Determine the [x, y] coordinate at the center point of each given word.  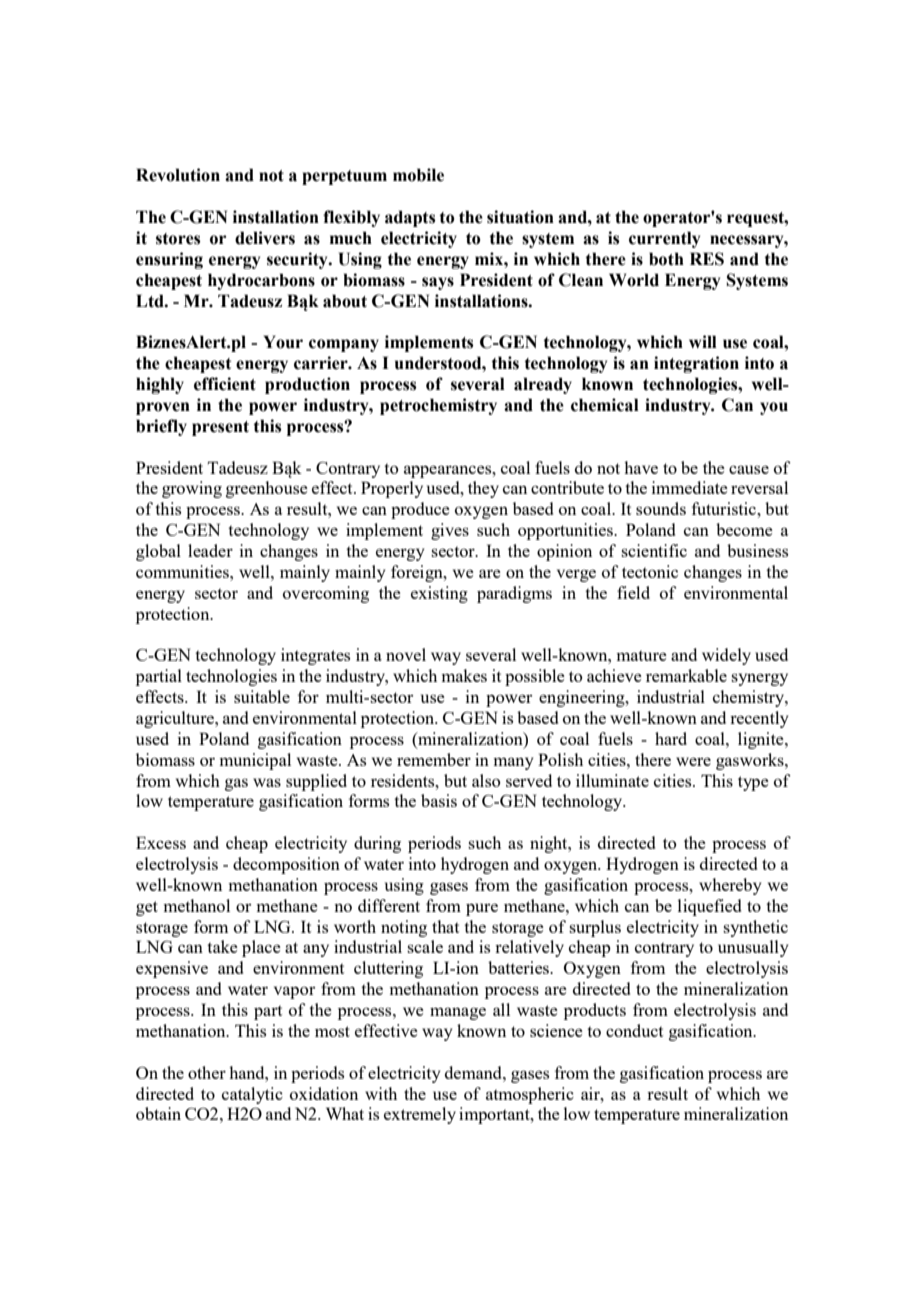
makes [464, 675]
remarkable [686, 675]
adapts [410, 218]
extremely [420, 1115]
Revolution [178, 175]
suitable [262, 696]
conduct [634, 1030]
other [207, 1072]
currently [664, 239]
